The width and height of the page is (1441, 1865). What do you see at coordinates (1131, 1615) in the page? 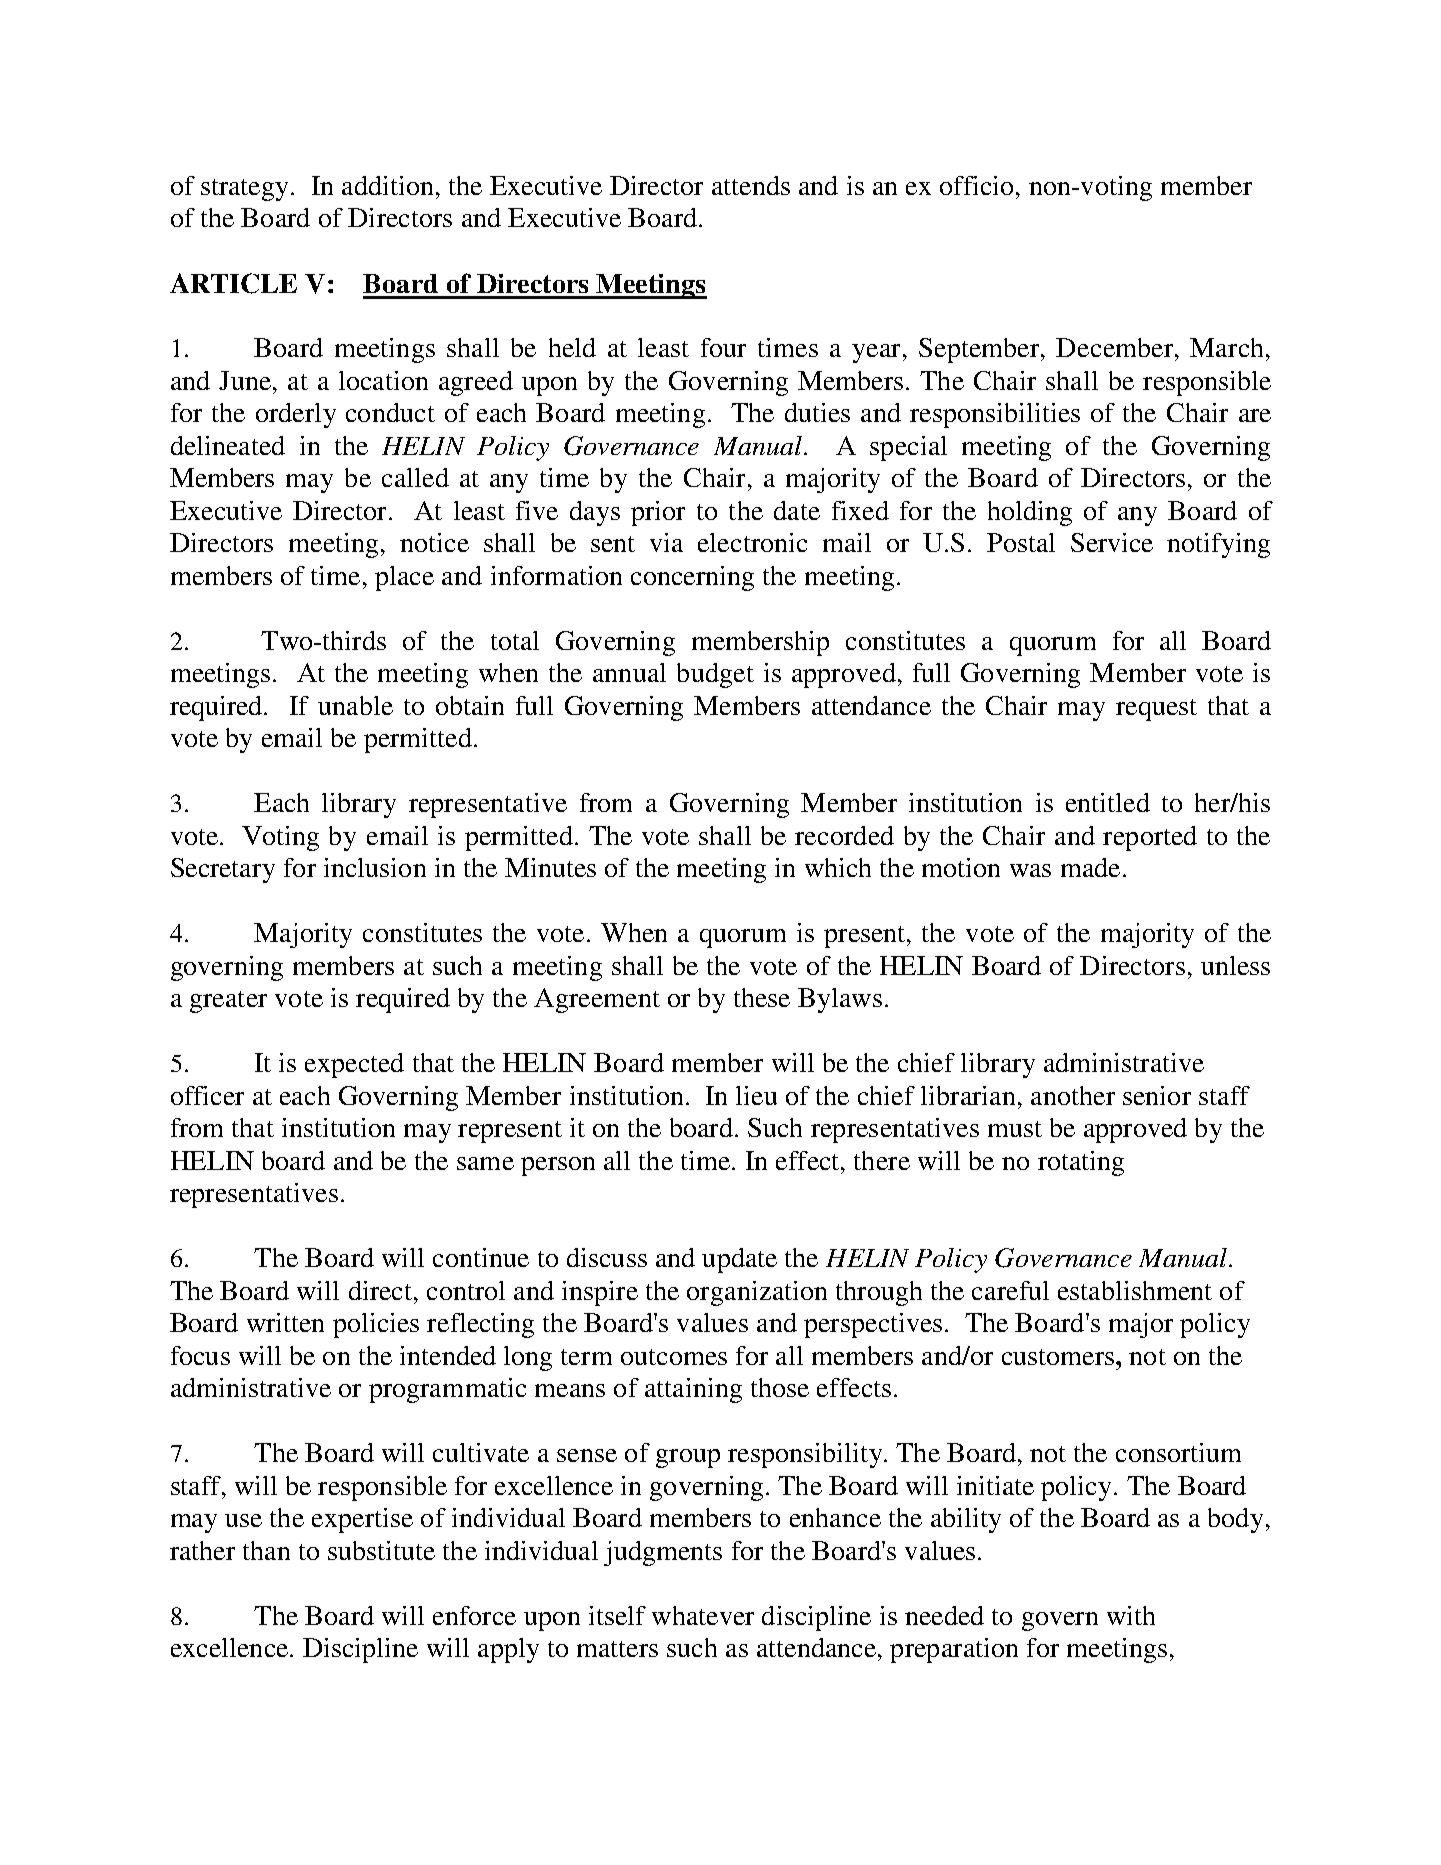
I see `with` at bounding box center [1131, 1615].
